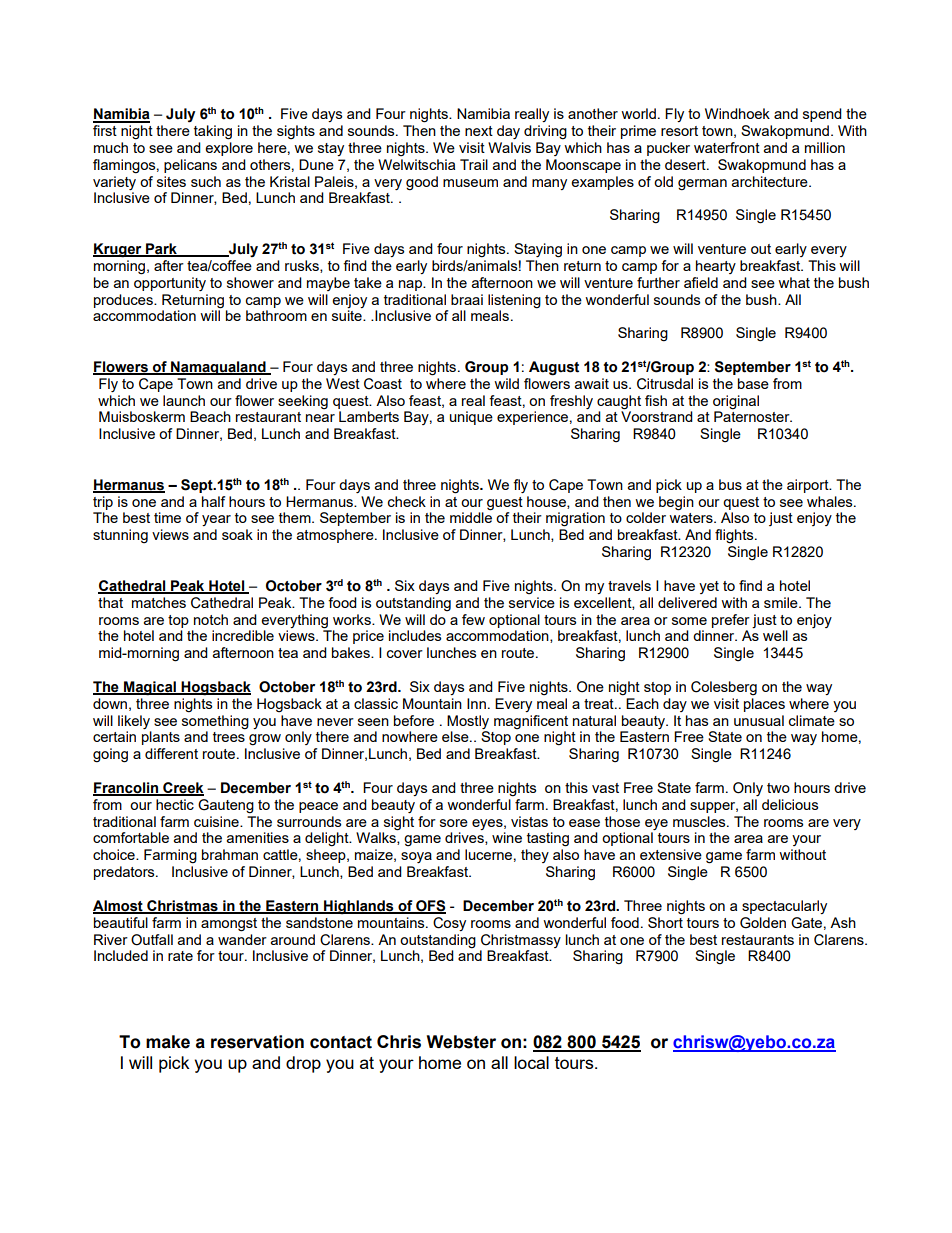 This page has width=952, height=1233. Describe the element at coordinates (213, 132) in the page. I see `taking` at that location.
